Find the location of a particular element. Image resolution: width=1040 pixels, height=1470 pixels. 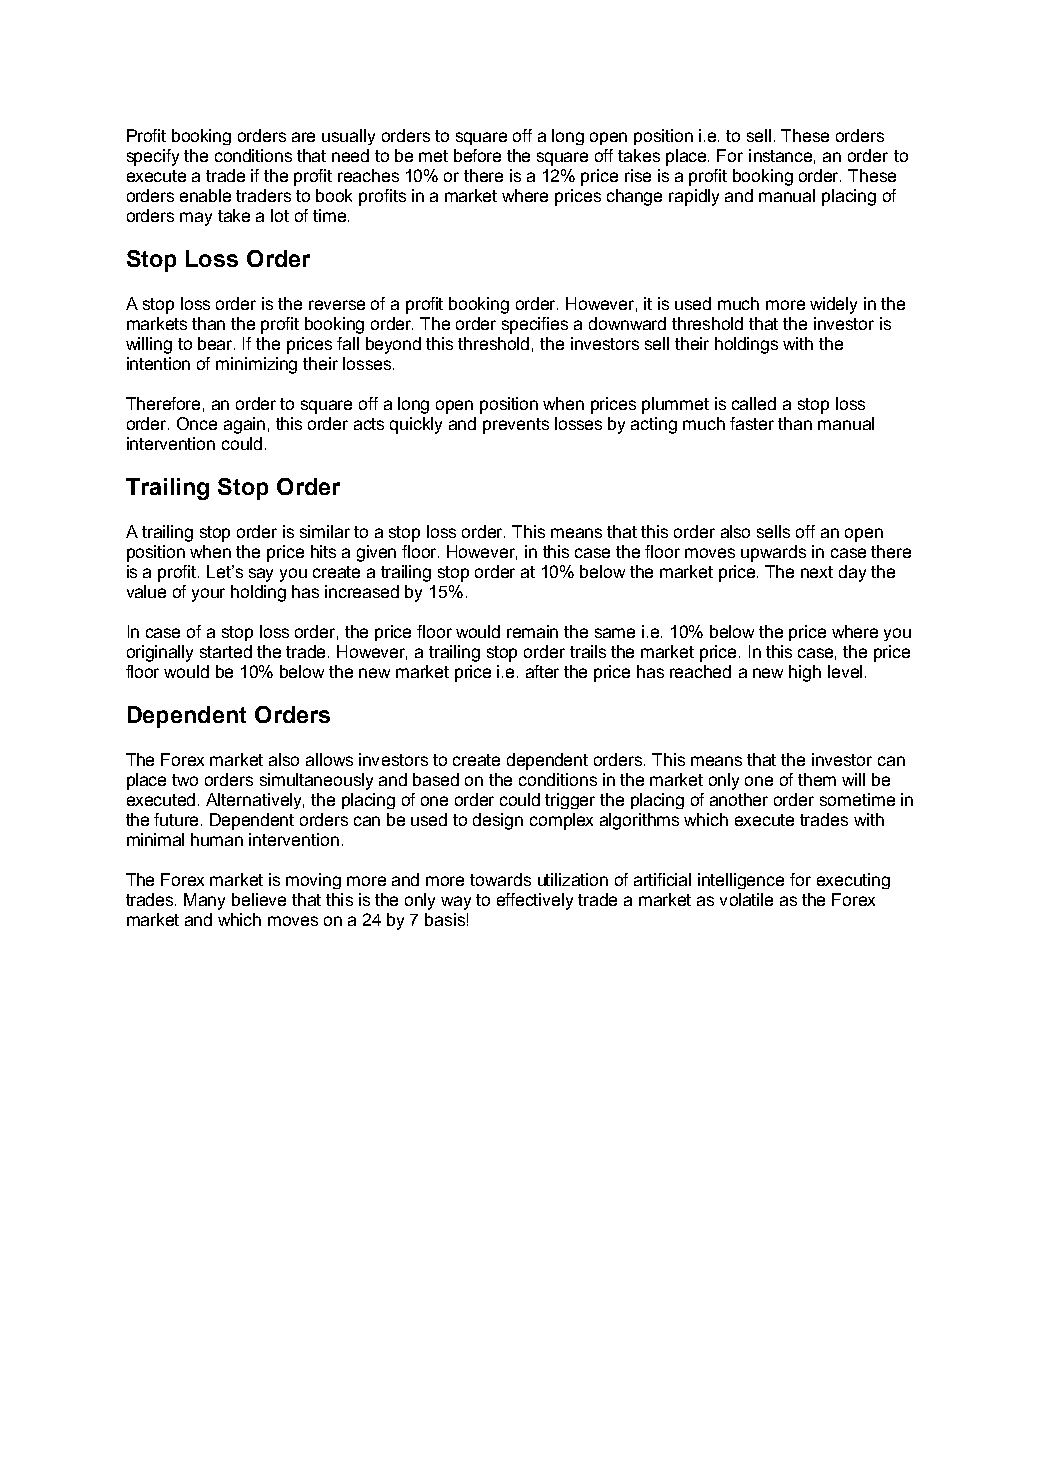

before is located at coordinates (477, 155).
